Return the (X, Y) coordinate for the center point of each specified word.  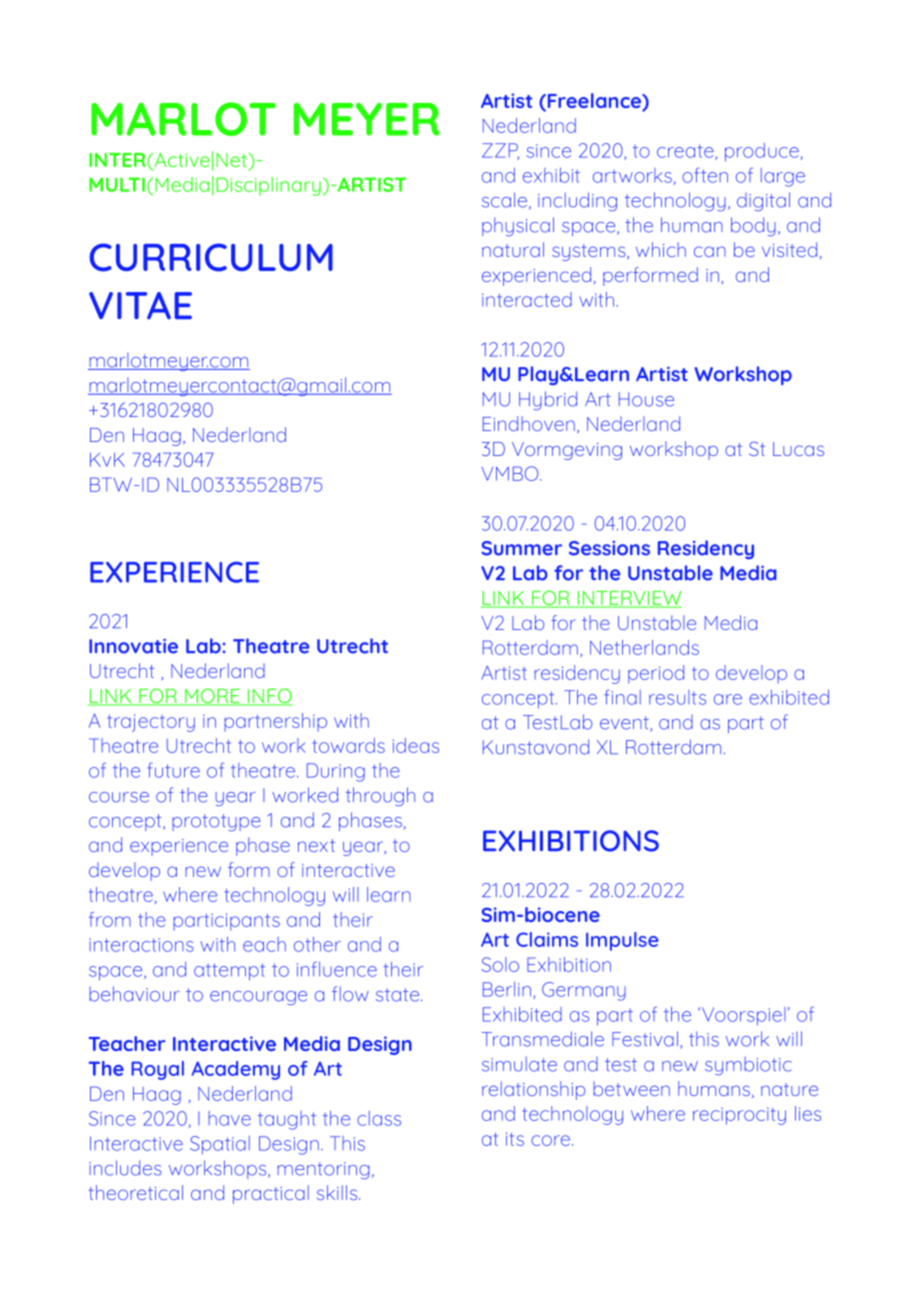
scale (504, 200)
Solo (500, 964)
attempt (229, 972)
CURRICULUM (211, 257)
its (515, 1139)
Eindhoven (529, 423)
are (728, 699)
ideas (416, 745)
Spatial (220, 1145)
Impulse (622, 941)
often (705, 175)
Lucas (798, 449)
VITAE (140, 306)
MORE (212, 697)
